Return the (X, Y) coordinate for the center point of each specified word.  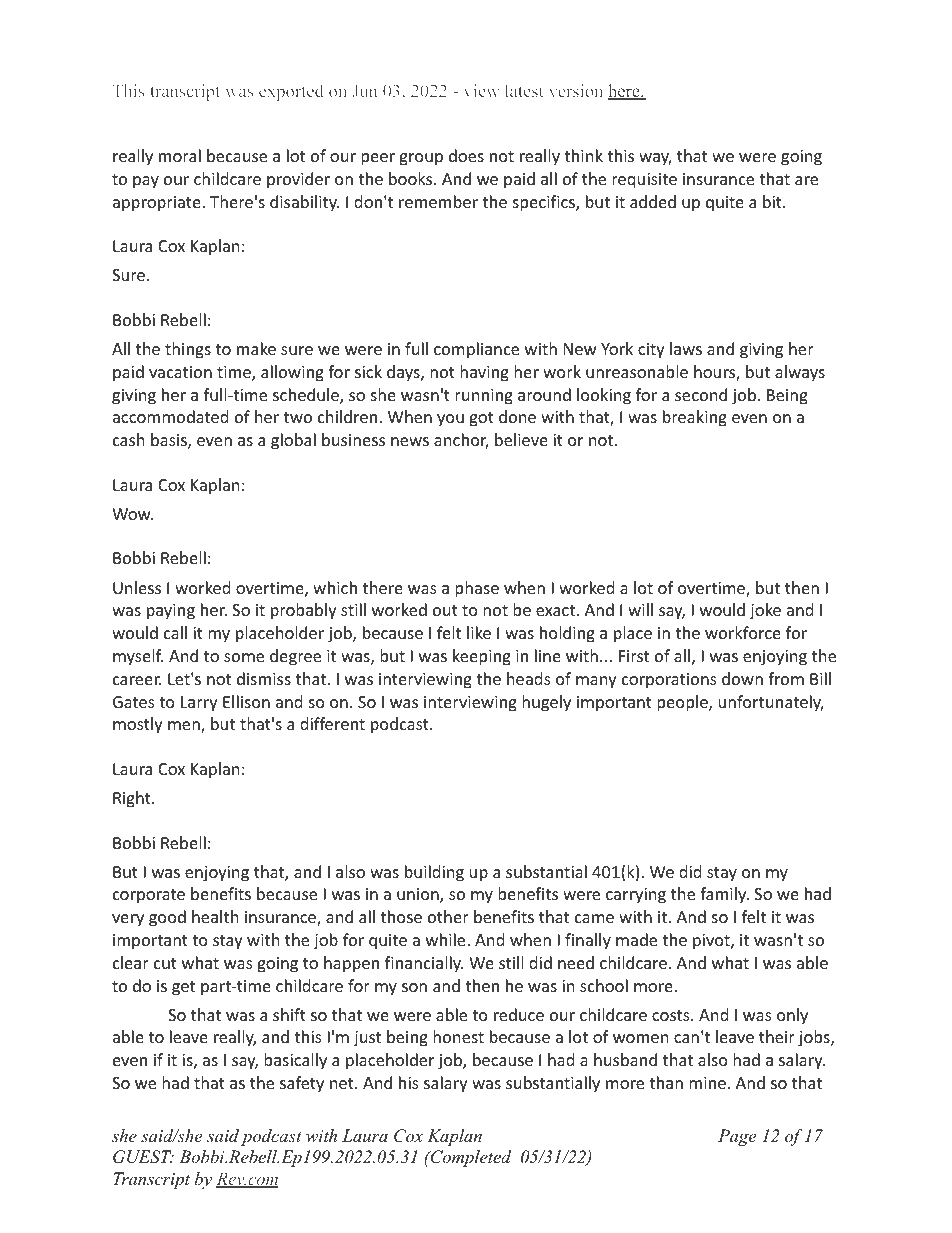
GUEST (143, 1157)
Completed (469, 1158)
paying (171, 612)
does (466, 155)
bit (773, 201)
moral (180, 155)
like (479, 632)
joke (765, 611)
